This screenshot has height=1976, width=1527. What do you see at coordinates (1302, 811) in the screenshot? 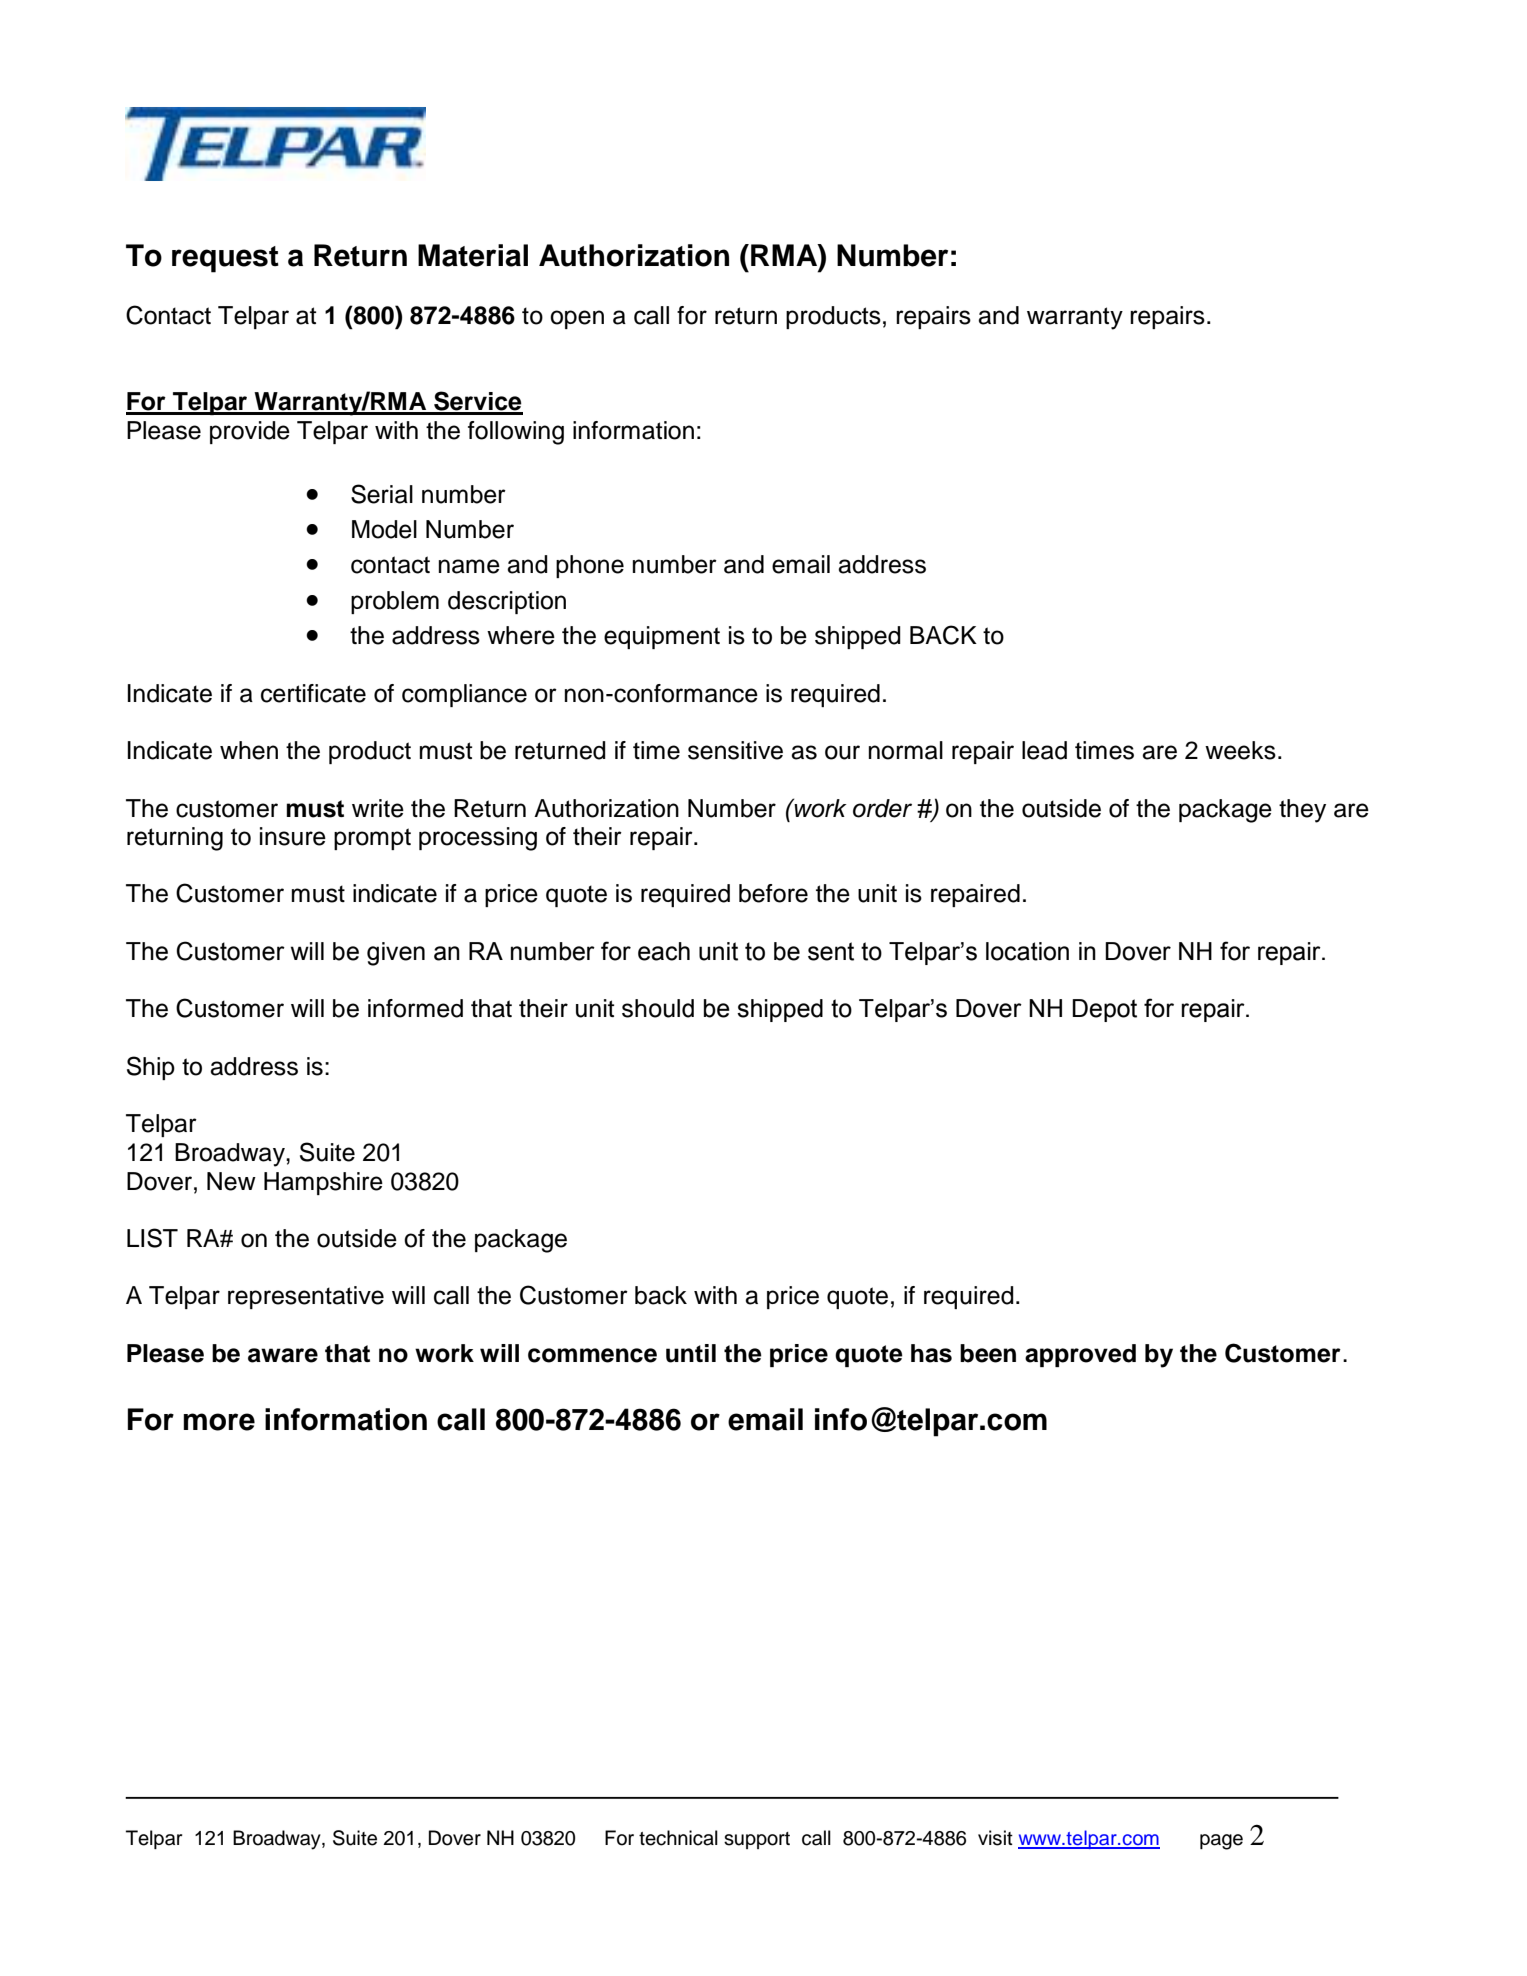
I see `they` at bounding box center [1302, 811].
